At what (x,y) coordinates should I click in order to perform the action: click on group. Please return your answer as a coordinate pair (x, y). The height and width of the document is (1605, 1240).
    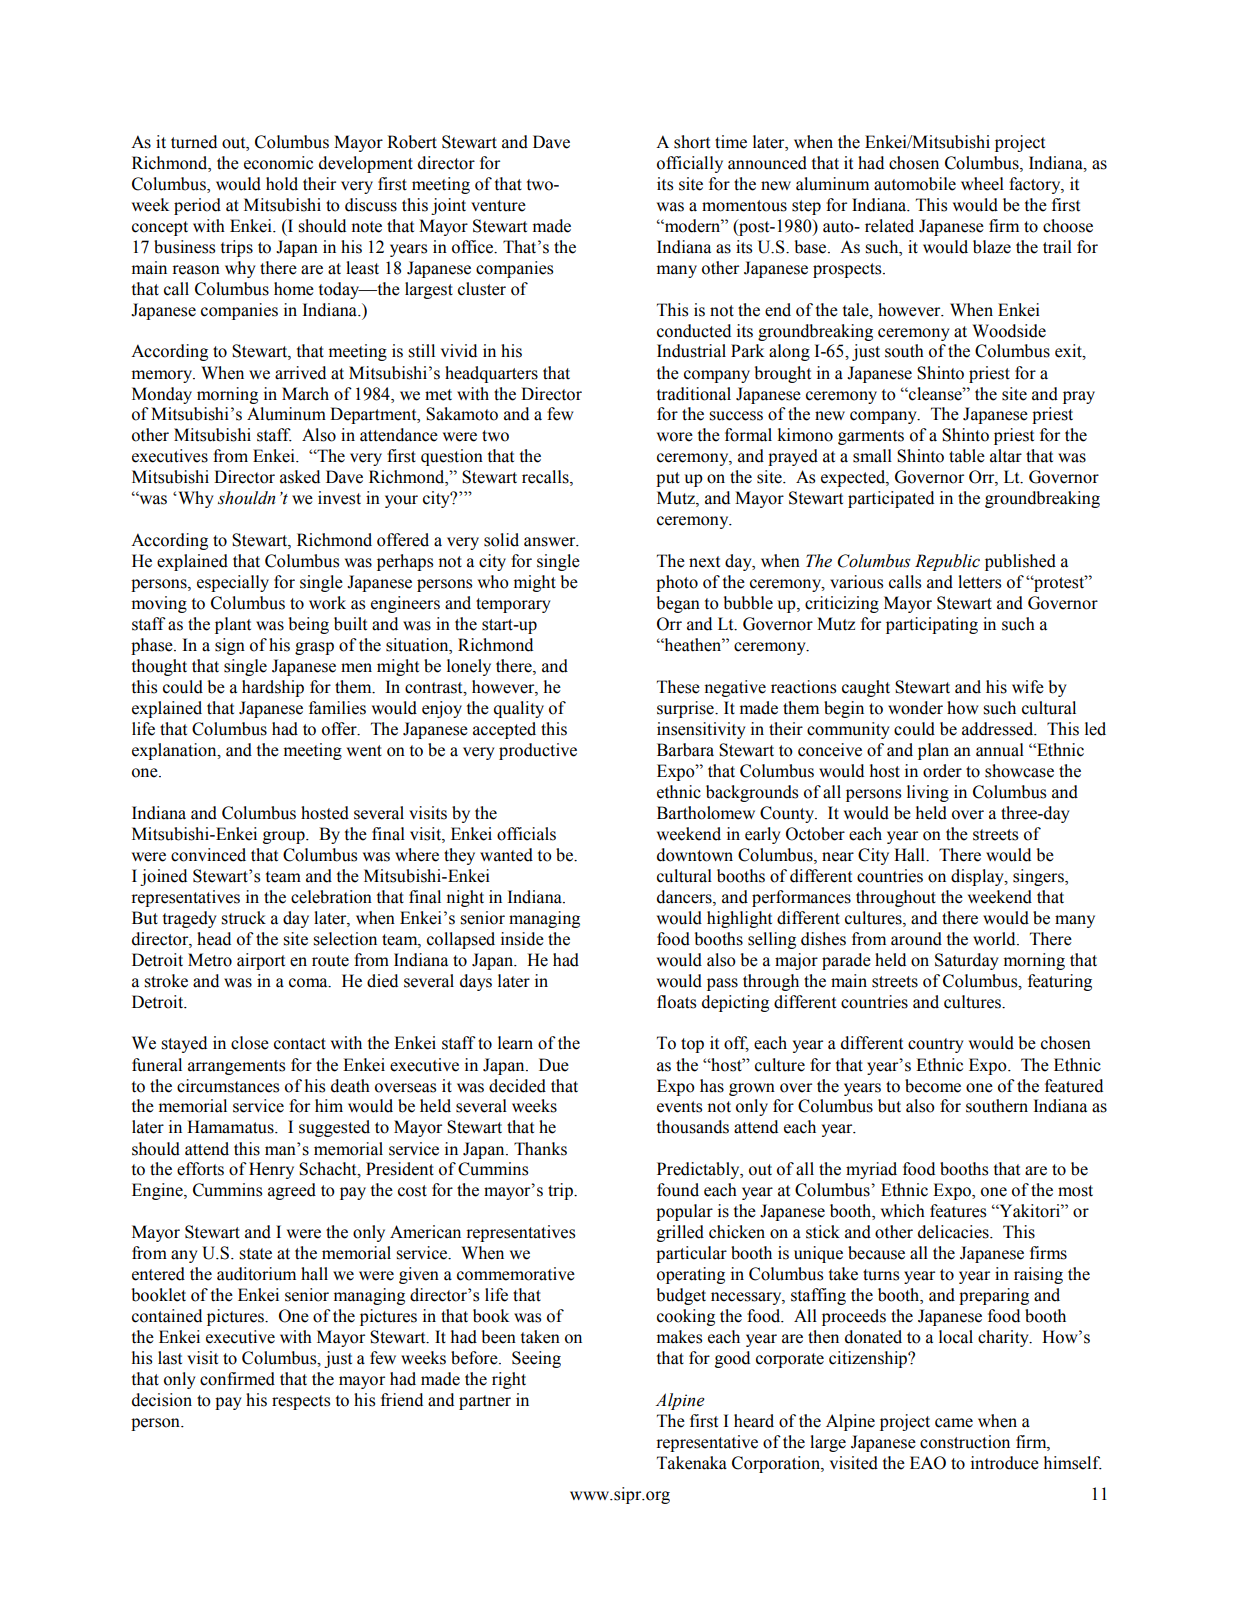
    Looking at the image, I should click on (285, 837).
